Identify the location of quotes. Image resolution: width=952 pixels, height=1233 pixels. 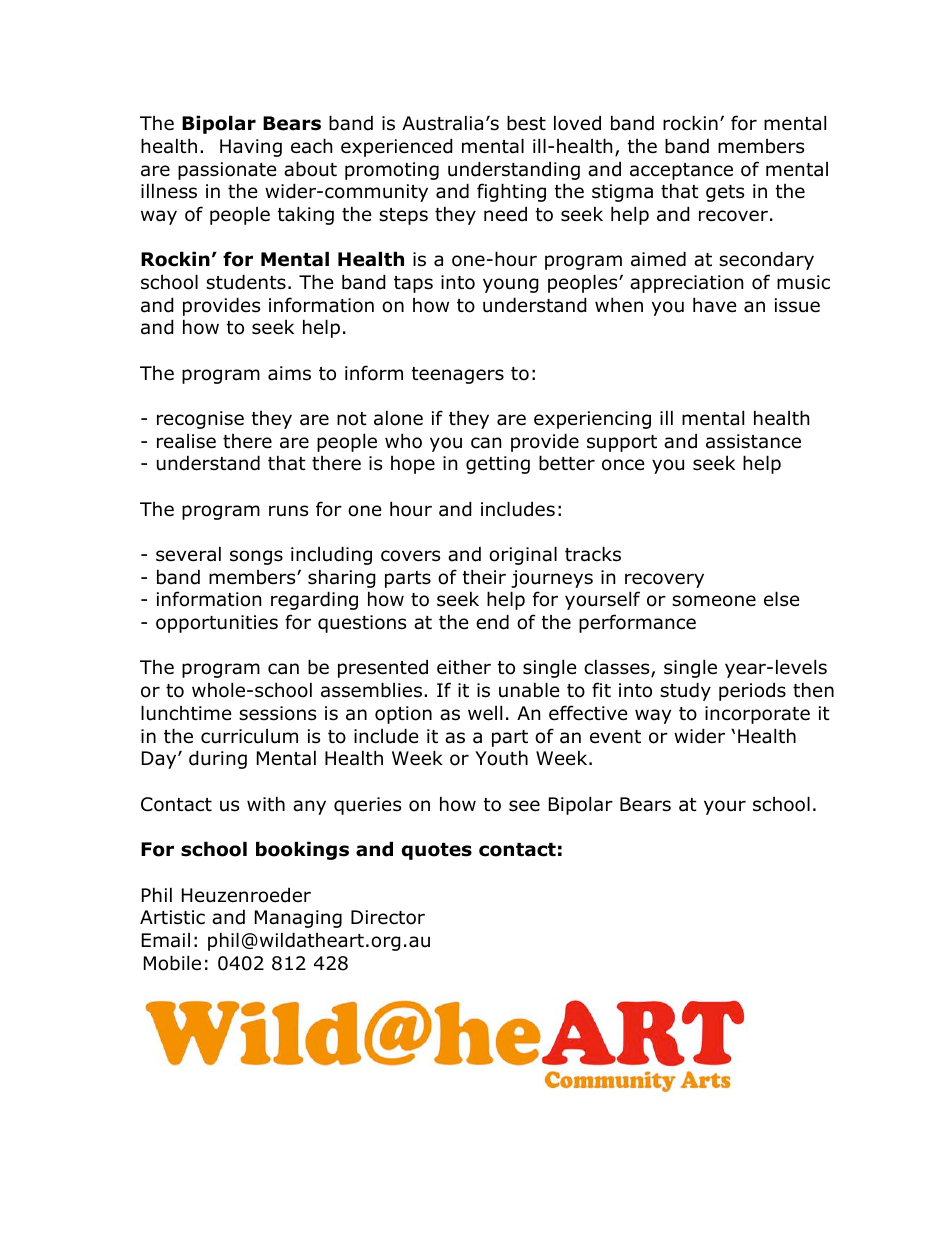
(437, 851).
